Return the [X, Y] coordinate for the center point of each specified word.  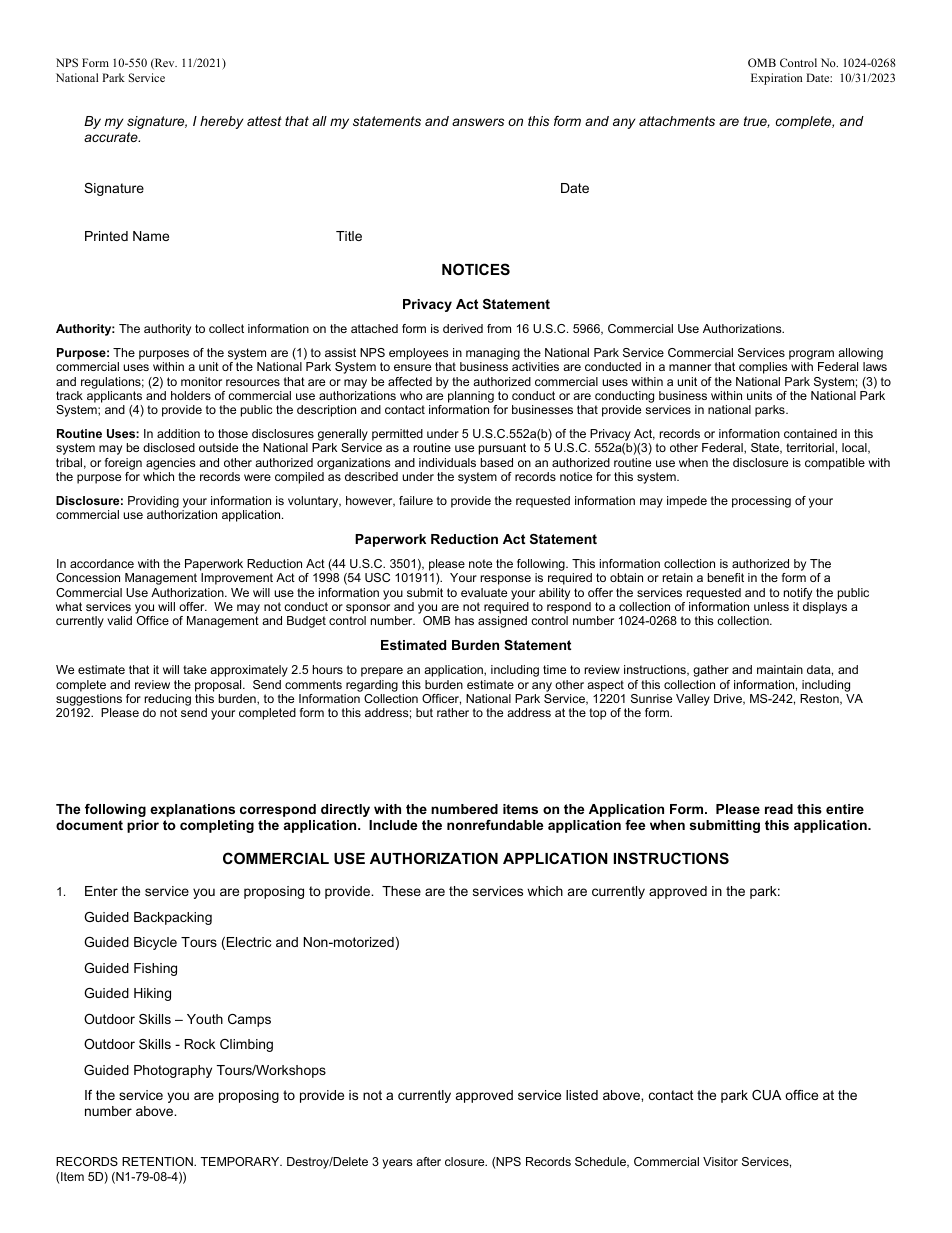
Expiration [777, 79]
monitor [201, 381]
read [779, 809]
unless [771, 606]
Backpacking [173, 918]
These [401, 891]
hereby [221, 122]
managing [493, 355]
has [464, 620]
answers [478, 122]
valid [119, 620]
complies [763, 368]
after [428, 1161]
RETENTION [158, 1161]
